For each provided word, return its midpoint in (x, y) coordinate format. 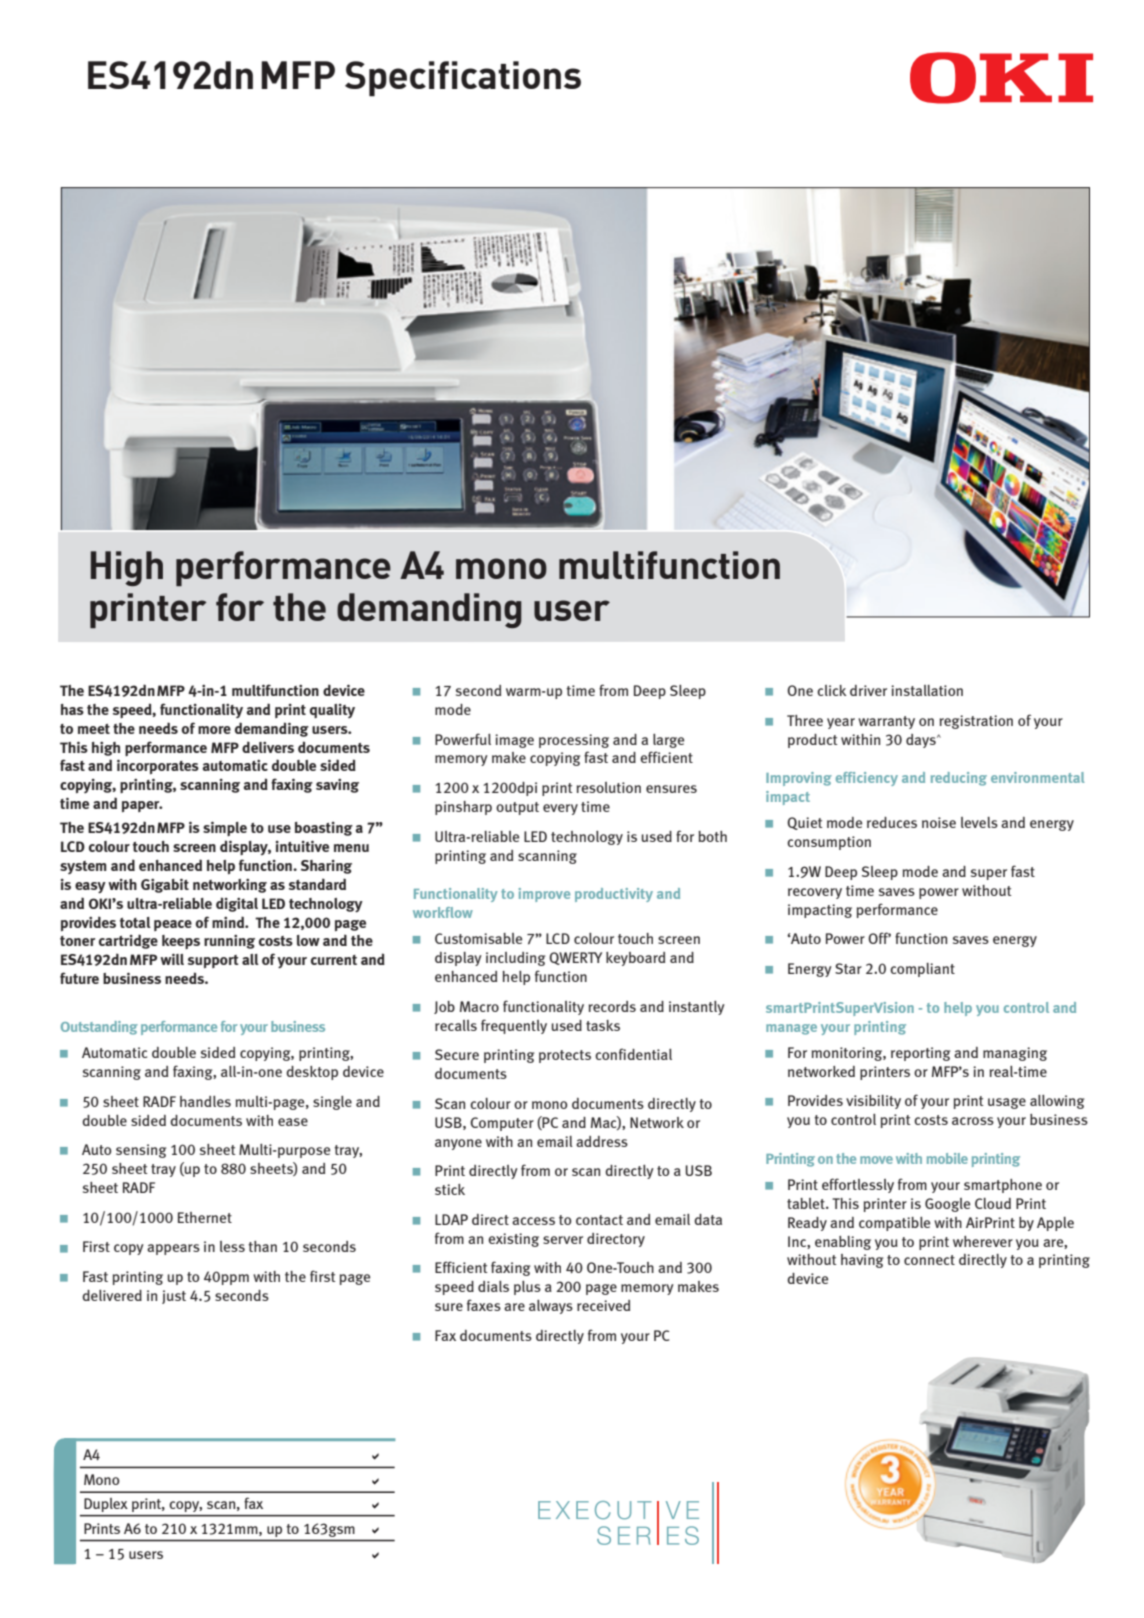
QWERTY (575, 958)
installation (927, 690)
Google (947, 1205)
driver (868, 690)
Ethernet (205, 1217)
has (72, 709)
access (533, 1221)
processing (574, 741)
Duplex (106, 1505)
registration (976, 722)
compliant (922, 970)
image (514, 741)
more (214, 730)
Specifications (463, 79)
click (832, 690)
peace (173, 925)
